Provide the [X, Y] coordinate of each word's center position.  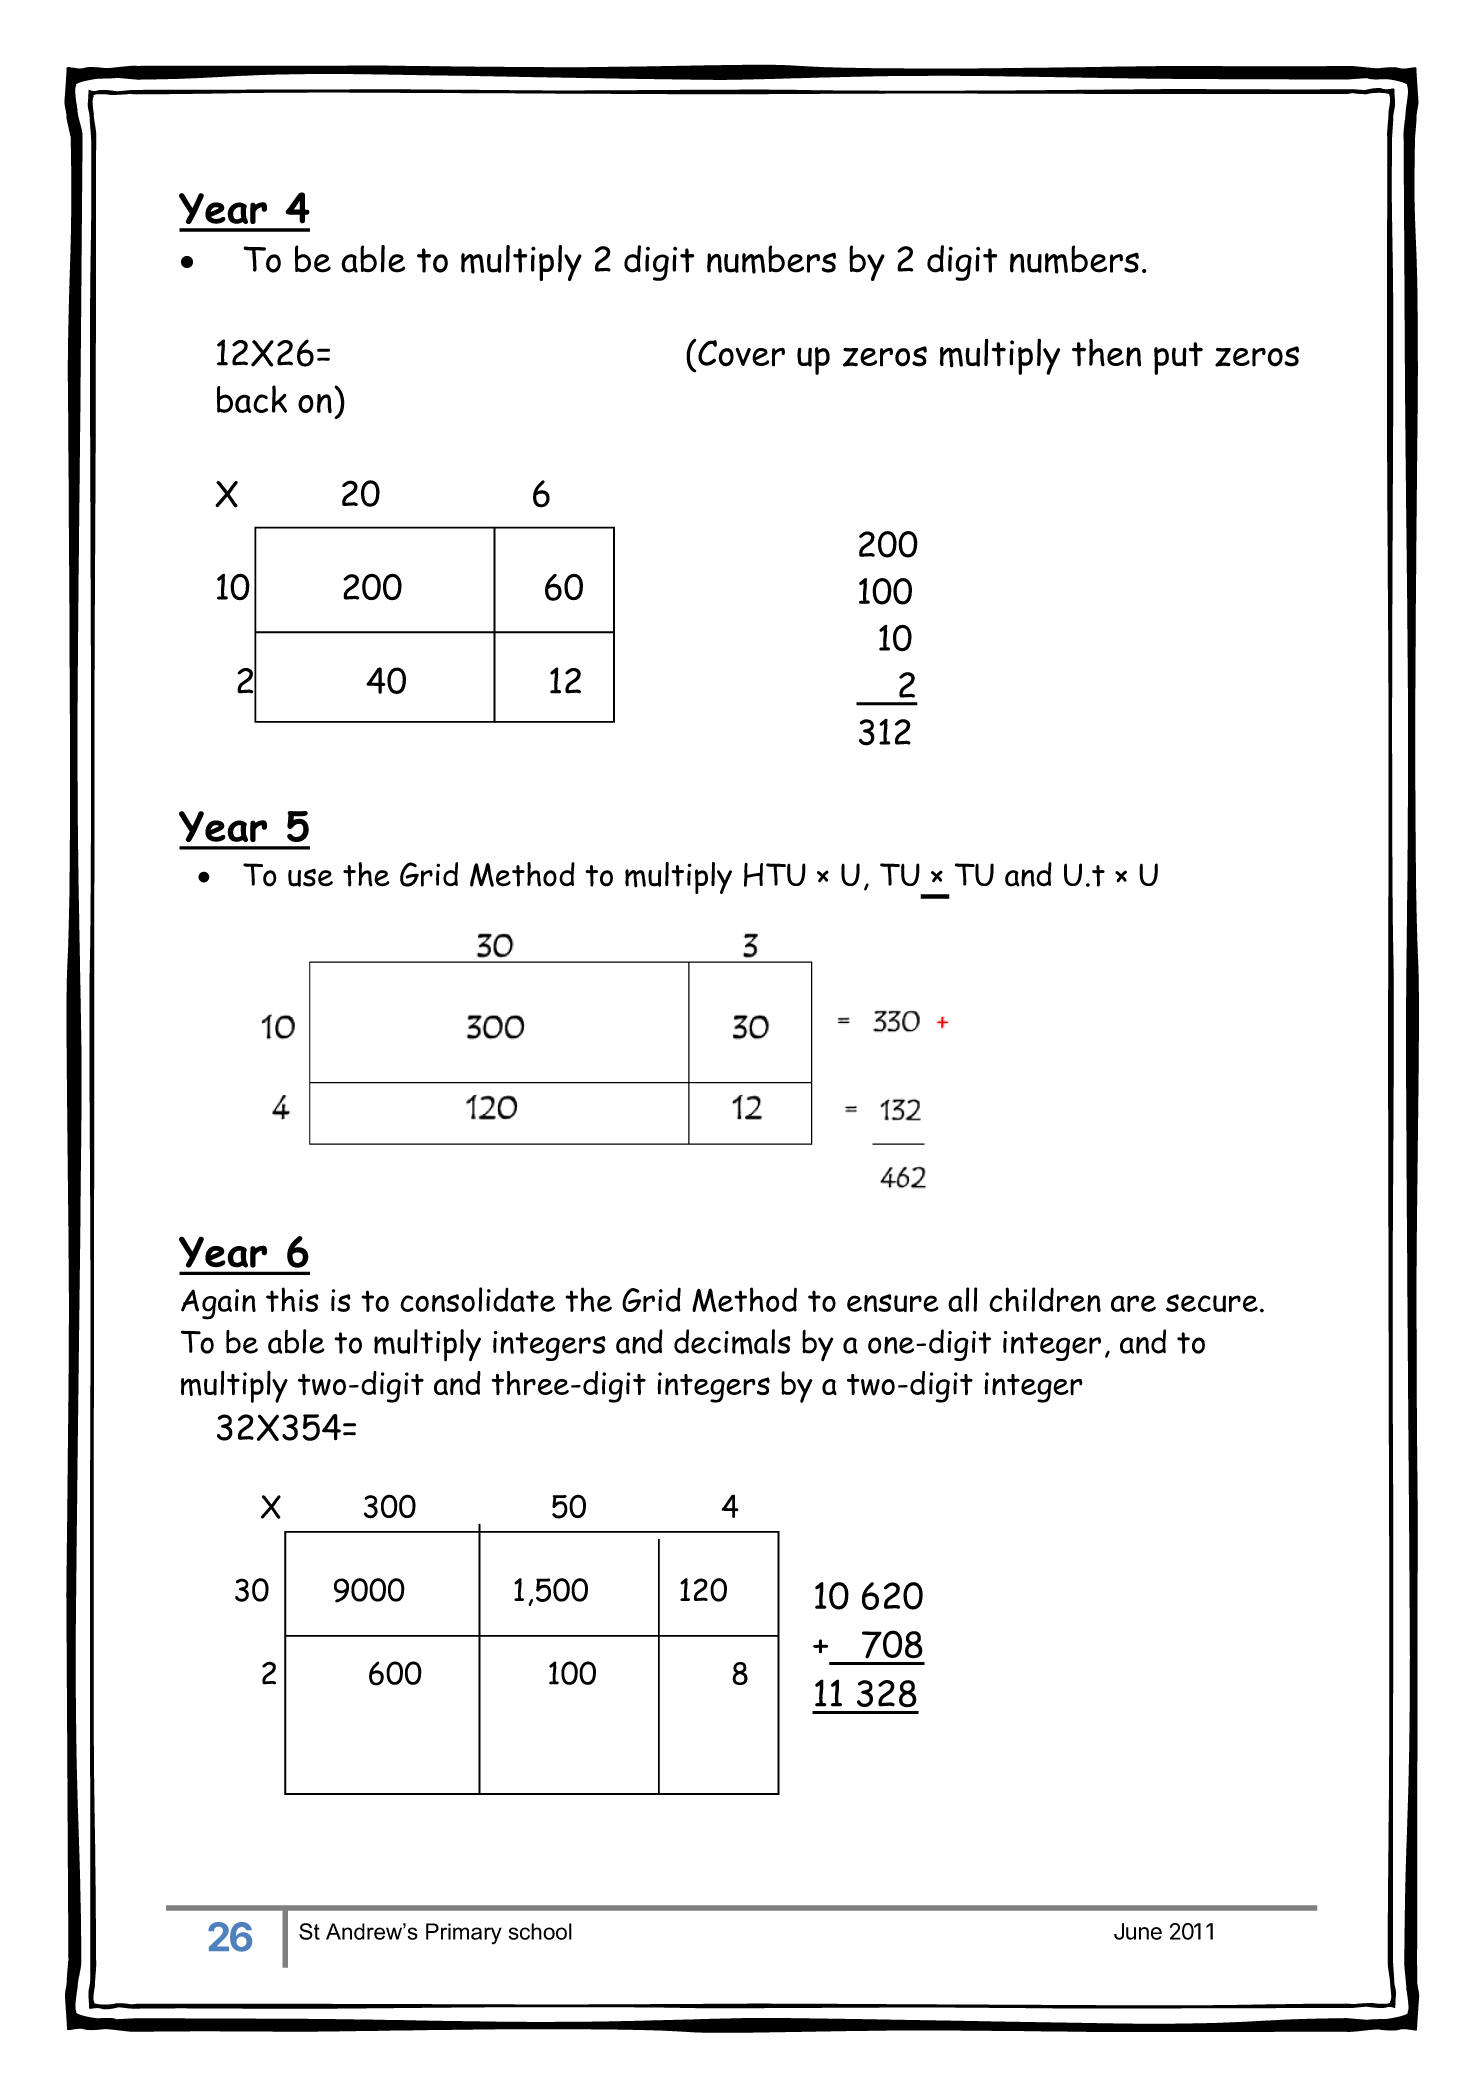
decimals [732, 1342]
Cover [741, 353]
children [1045, 1299]
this [292, 1299]
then [1106, 353]
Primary [464, 1934]
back [252, 399]
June [1138, 1931]
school [540, 1931]
